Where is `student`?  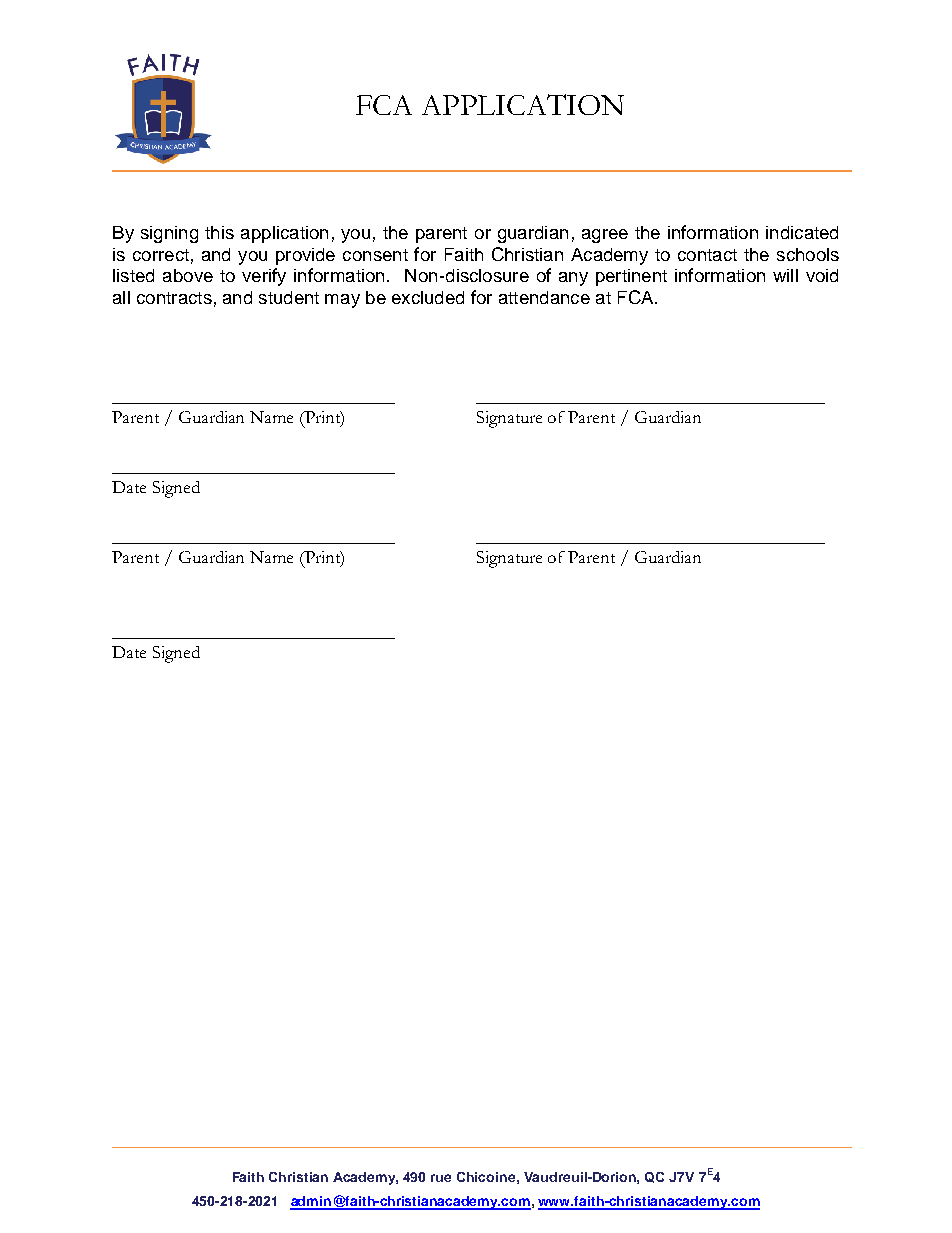
student is located at coordinates (289, 297).
